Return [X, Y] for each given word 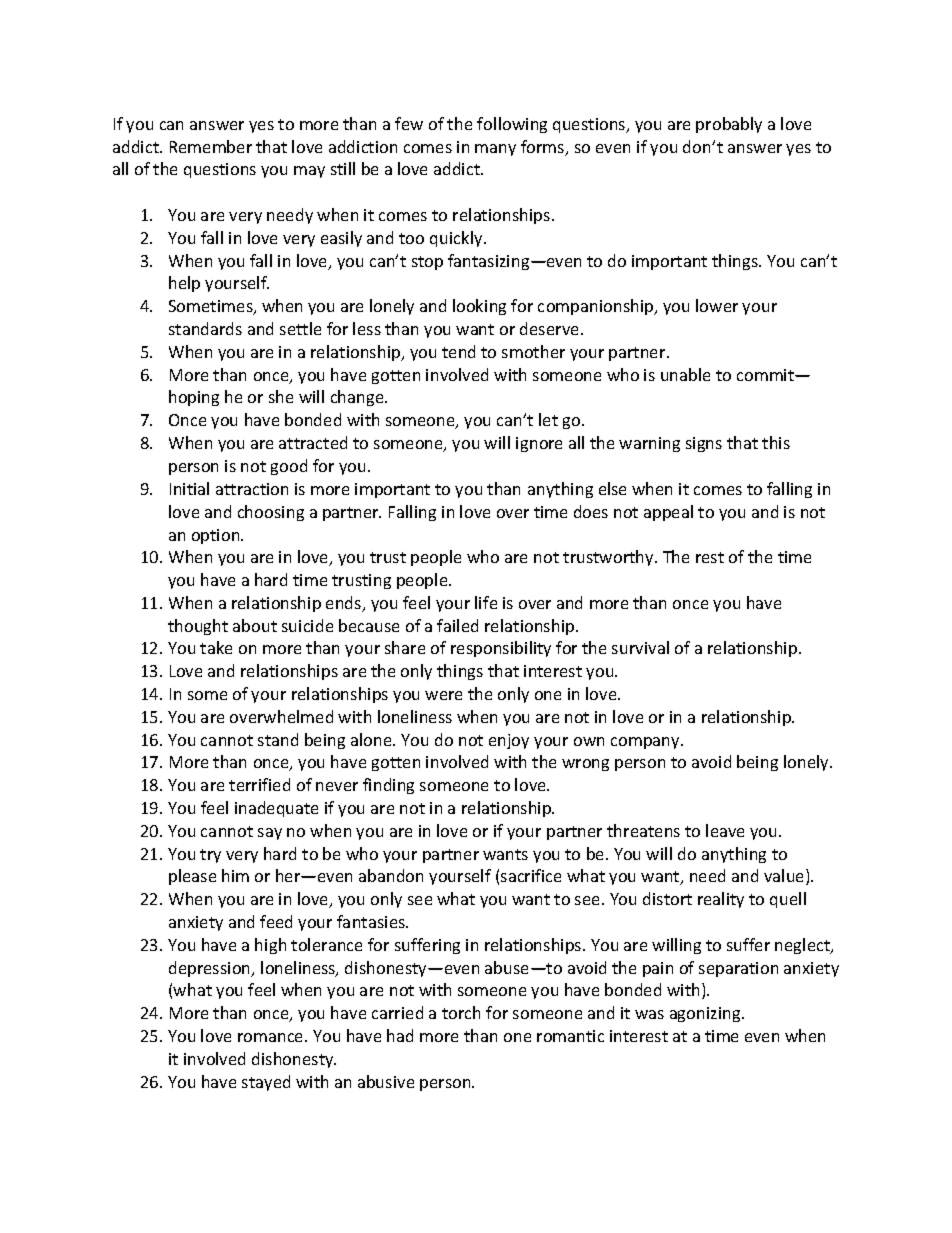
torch [461, 1012]
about [255, 625]
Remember [211, 146]
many [495, 150]
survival [640, 647]
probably [729, 125]
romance [272, 1037]
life [486, 602]
